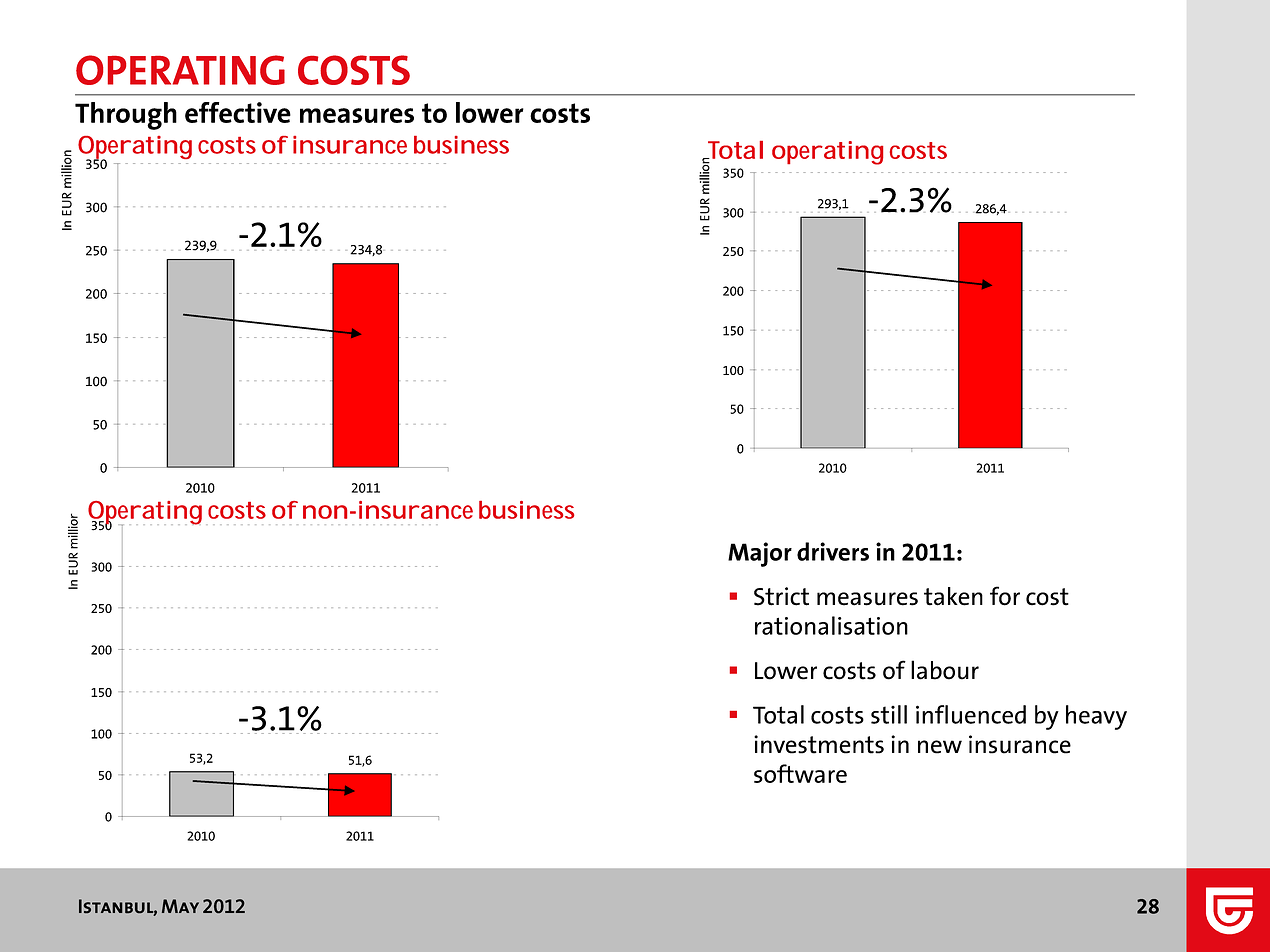 This screenshot has width=1270, height=952. What do you see at coordinates (1005, 596) in the screenshot?
I see `for` at bounding box center [1005, 596].
